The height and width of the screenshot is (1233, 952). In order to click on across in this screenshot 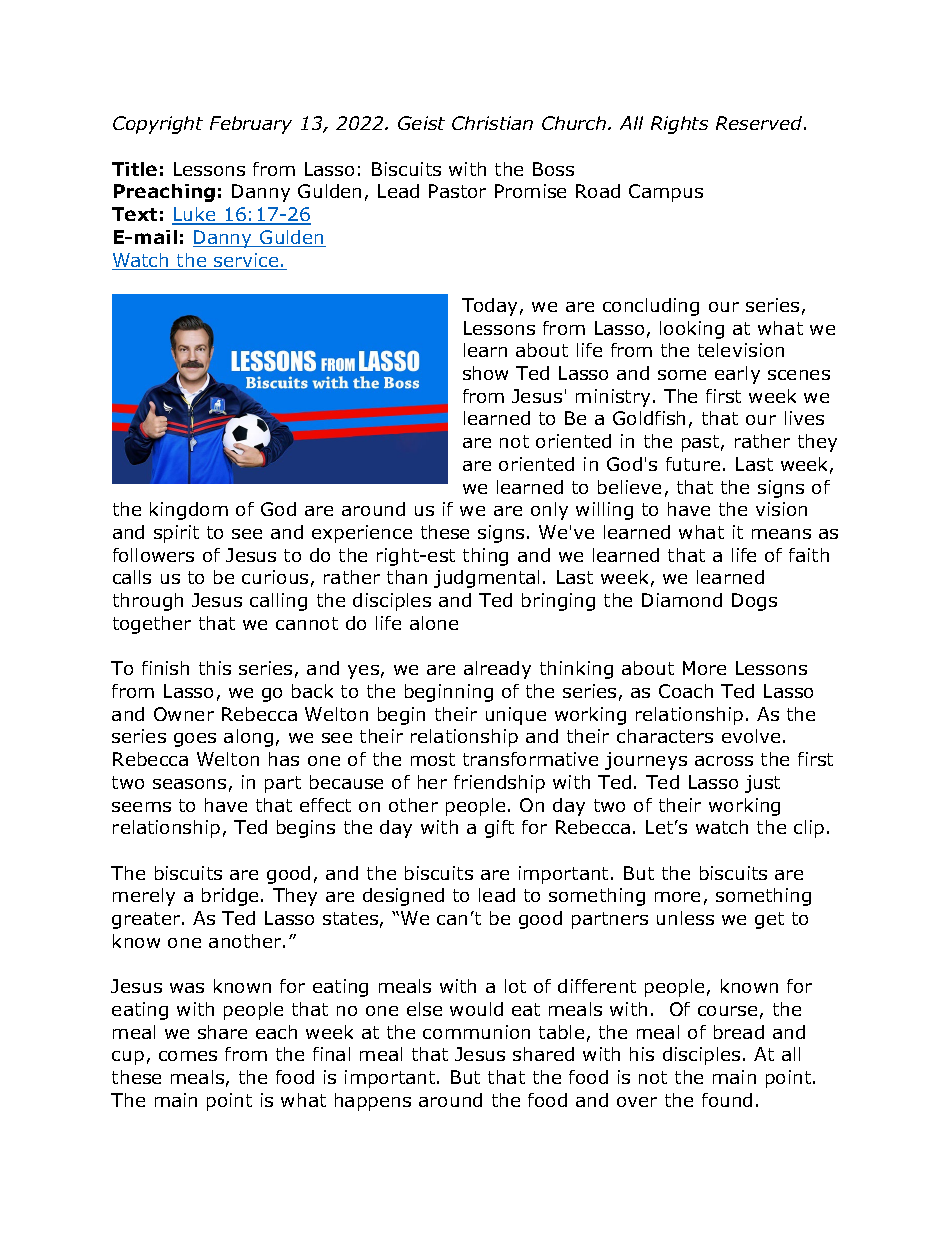, I will do `click(724, 761)`.
